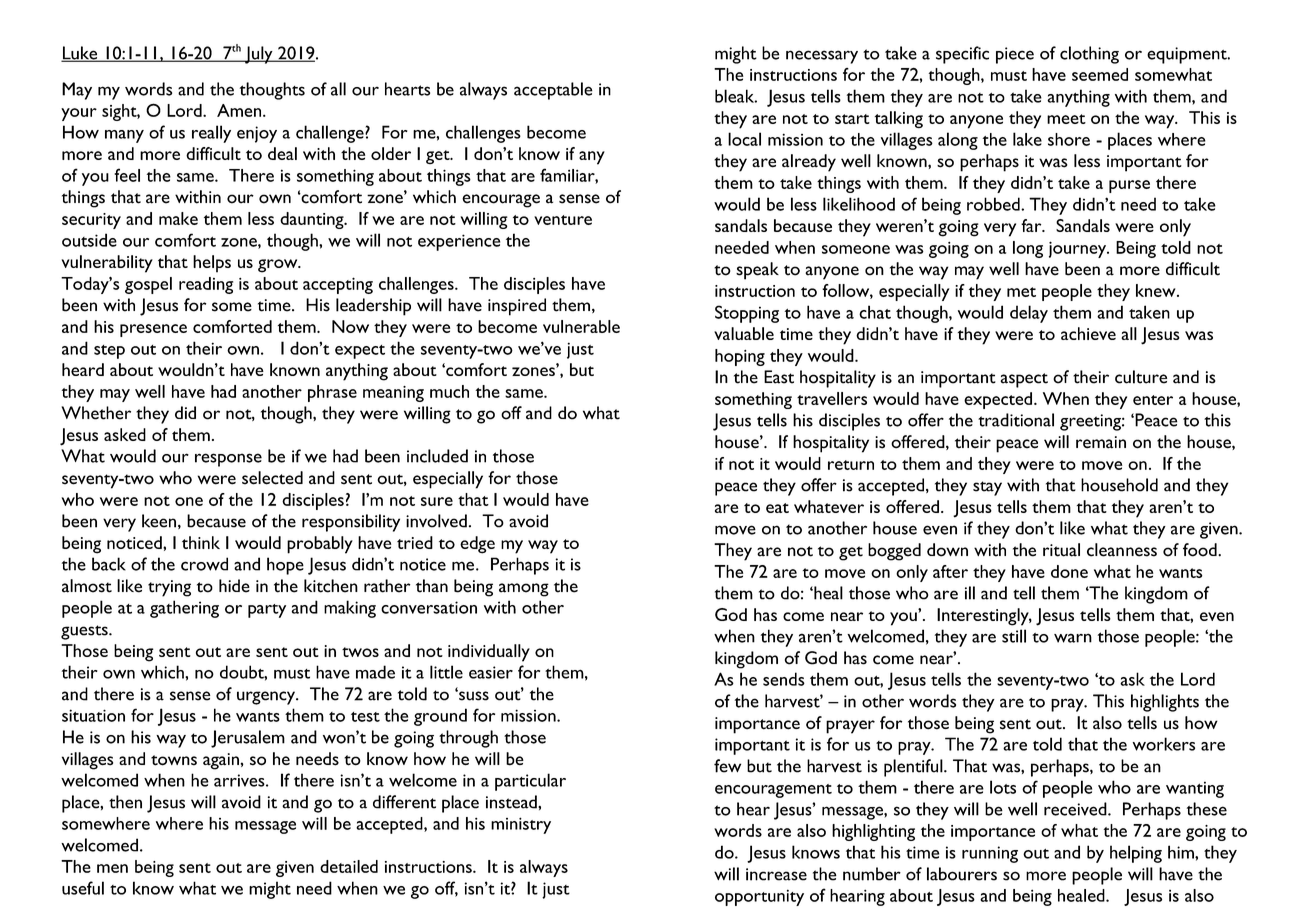 The height and width of the page is (924, 1307). I want to click on July, so click(259, 55).
